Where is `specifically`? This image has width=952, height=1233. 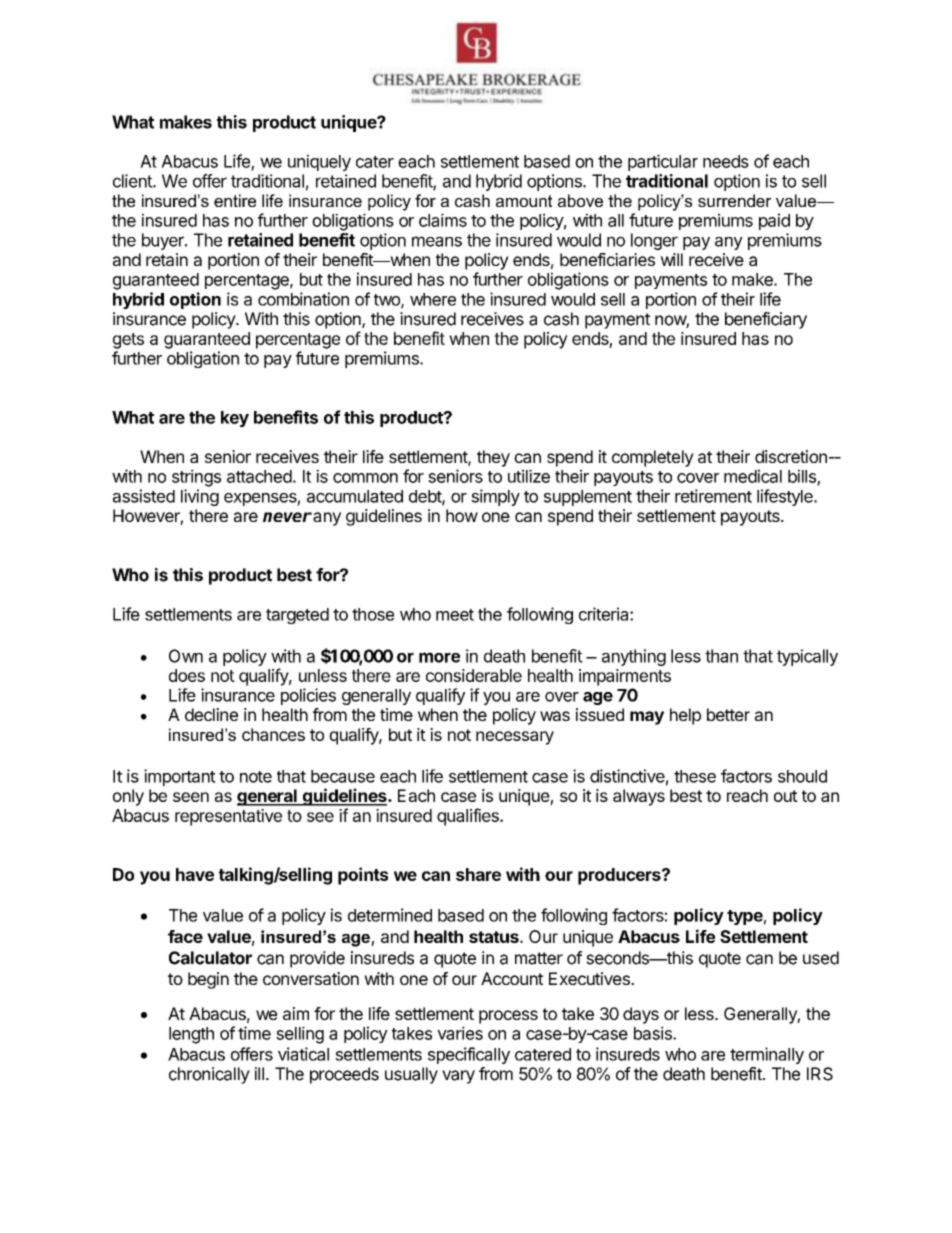 specifically is located at coordinates (469, 1055).
